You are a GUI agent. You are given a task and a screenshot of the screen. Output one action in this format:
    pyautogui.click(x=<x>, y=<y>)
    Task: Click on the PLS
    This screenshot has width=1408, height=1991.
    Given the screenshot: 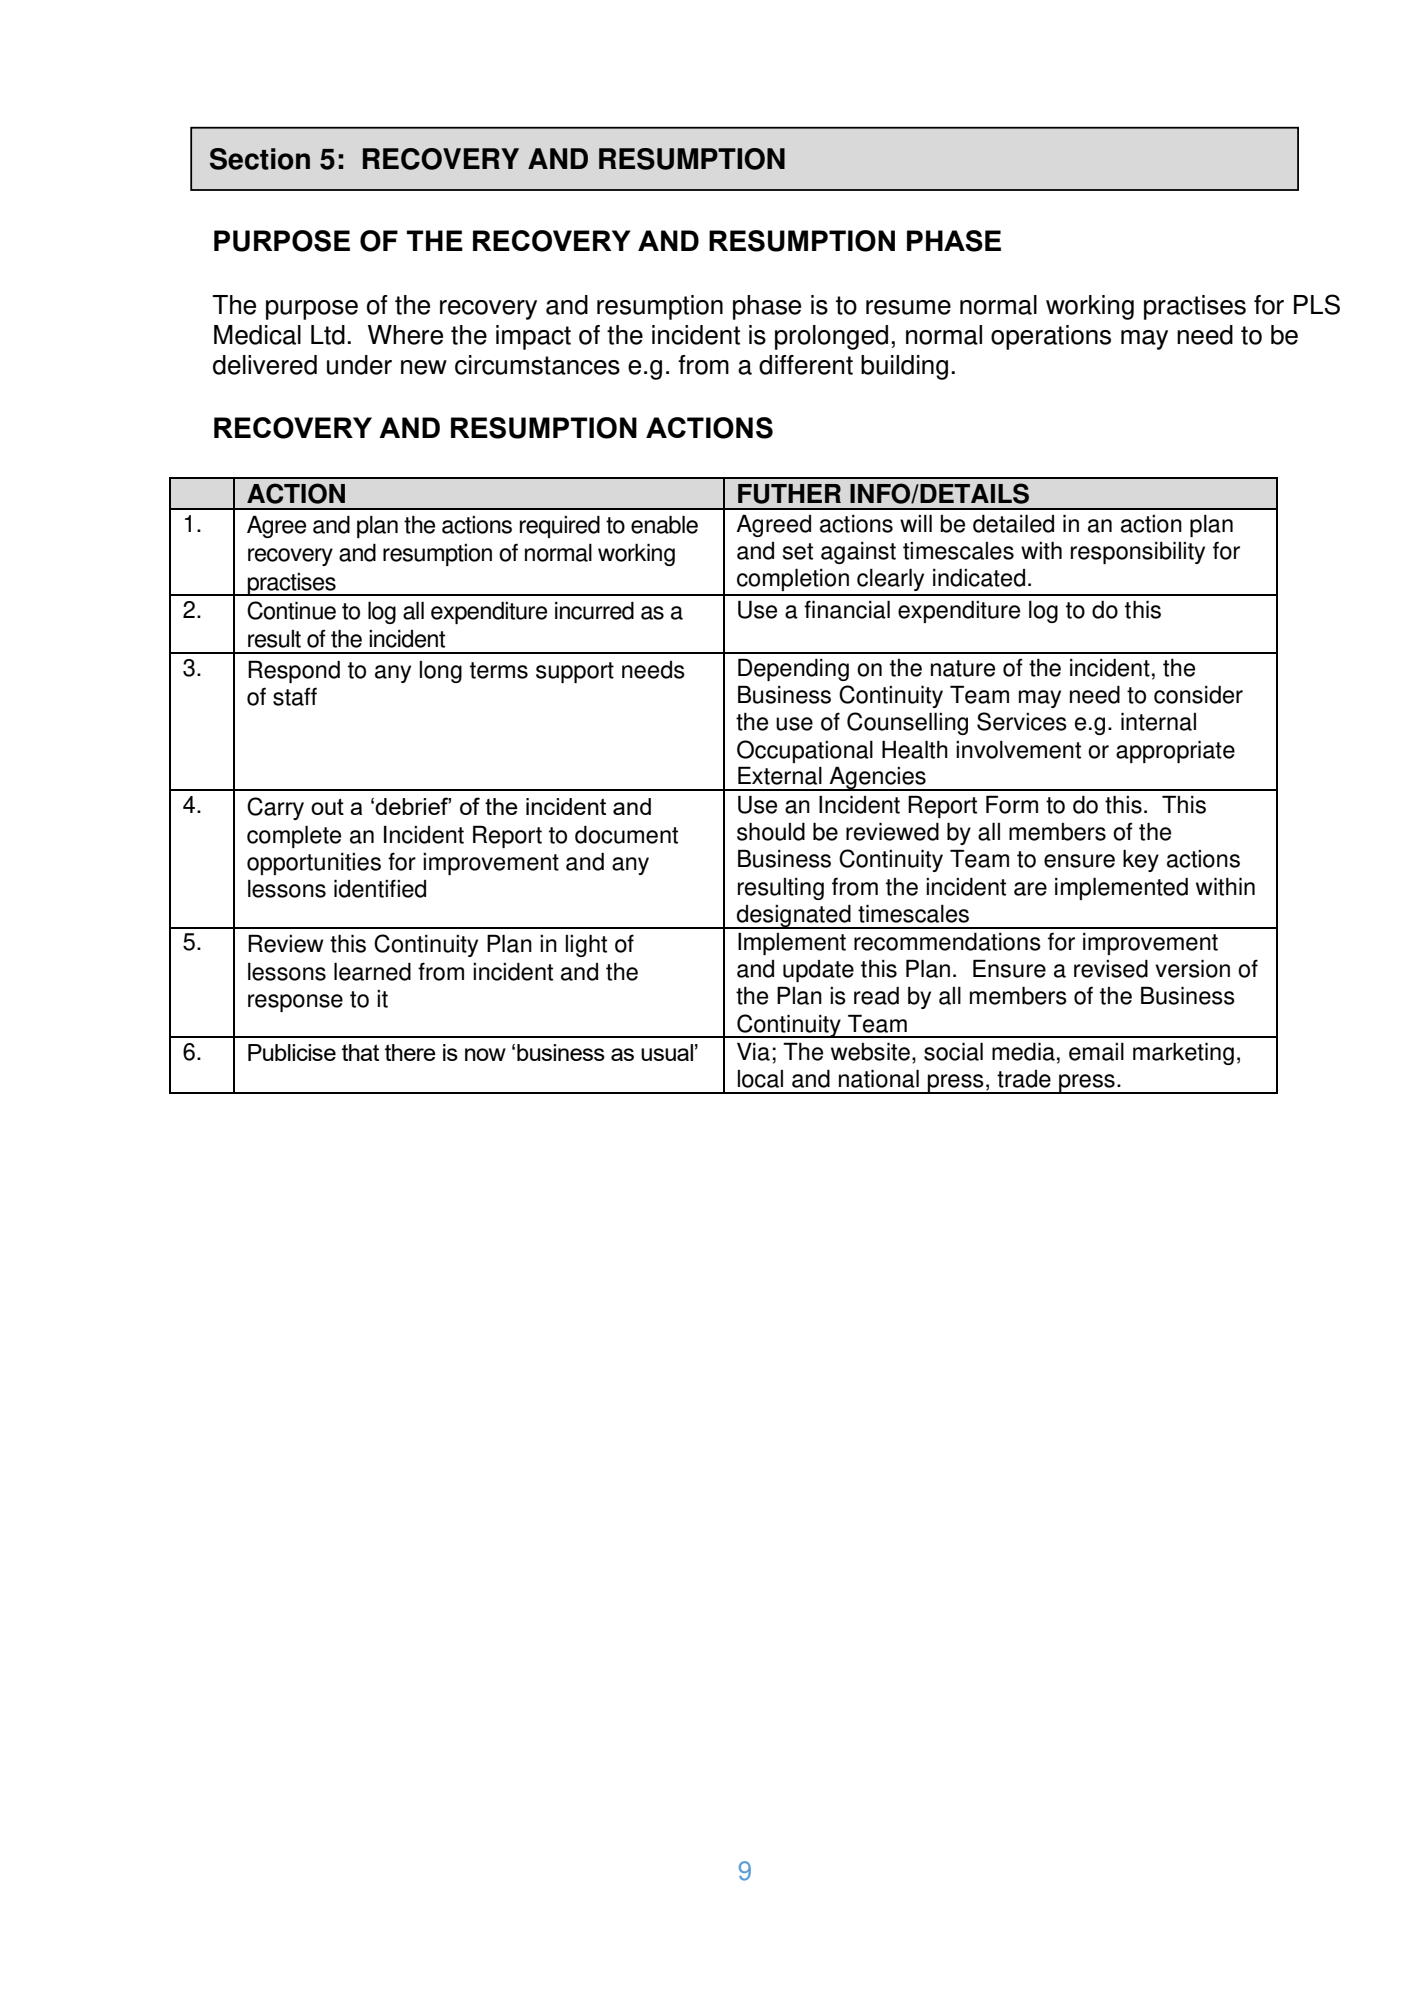 What is the action you would take?
    pyautogui.click(x=1317, y=304)
